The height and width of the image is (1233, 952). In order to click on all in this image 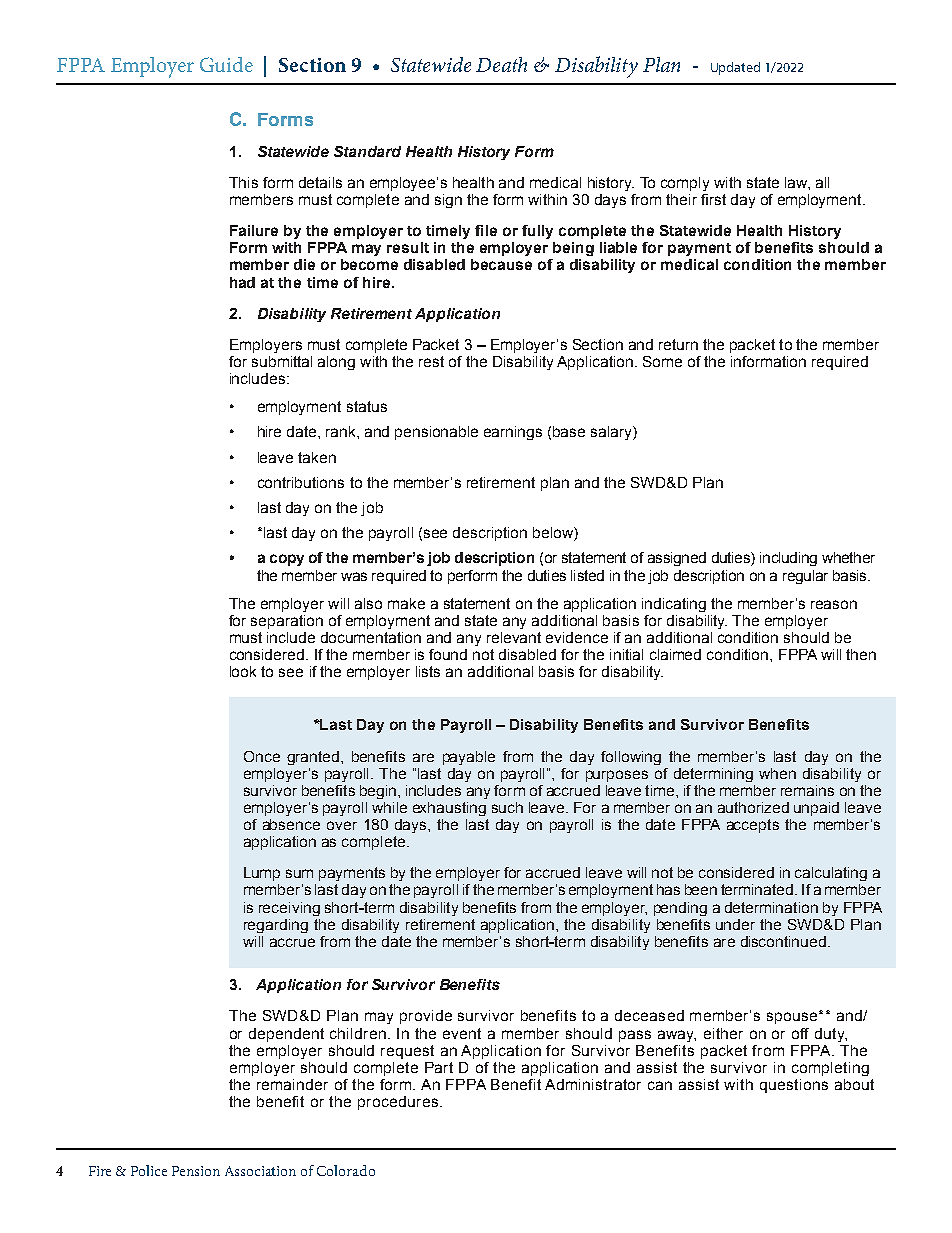, I will do `click(822, 182)`.
